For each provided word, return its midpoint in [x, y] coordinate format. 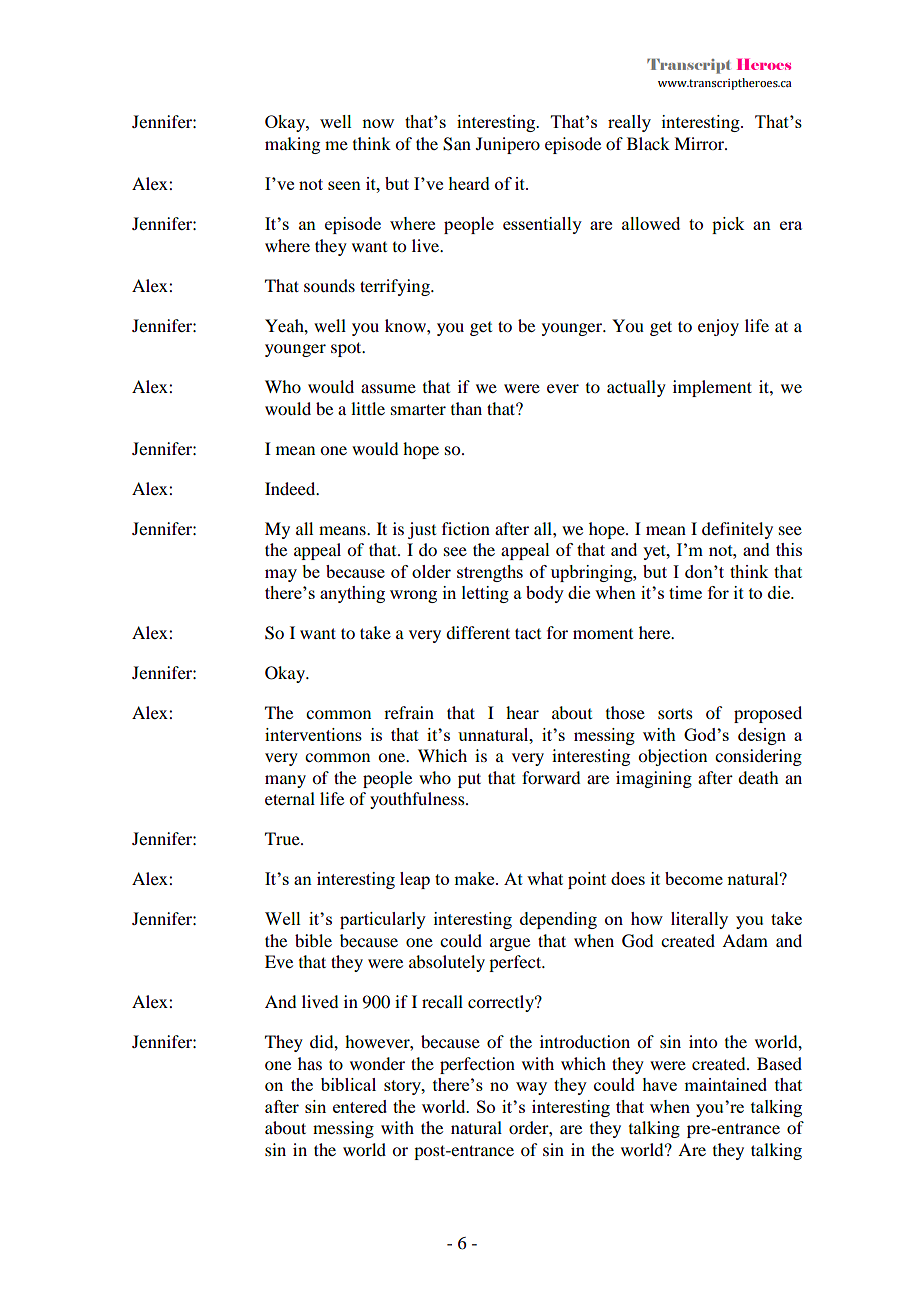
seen [344, 185]
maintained [725, 1084]
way [531, 1088]
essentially [542, 225]
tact [528, 633]
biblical [348, 1084]
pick [728, 225]
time [685, 592]
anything [352, 594]
